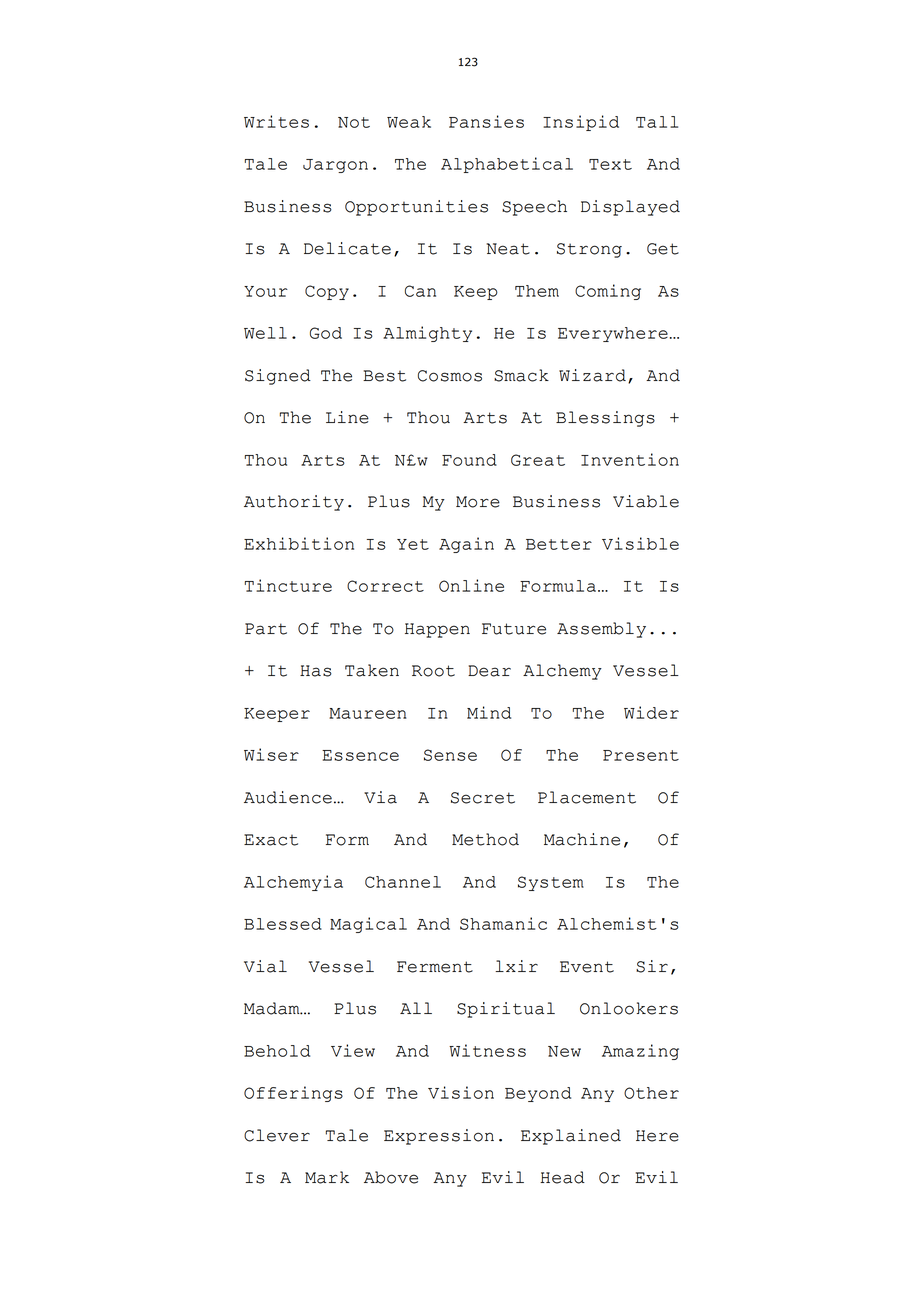  I want to click on Blessings, so click(605, 419).
